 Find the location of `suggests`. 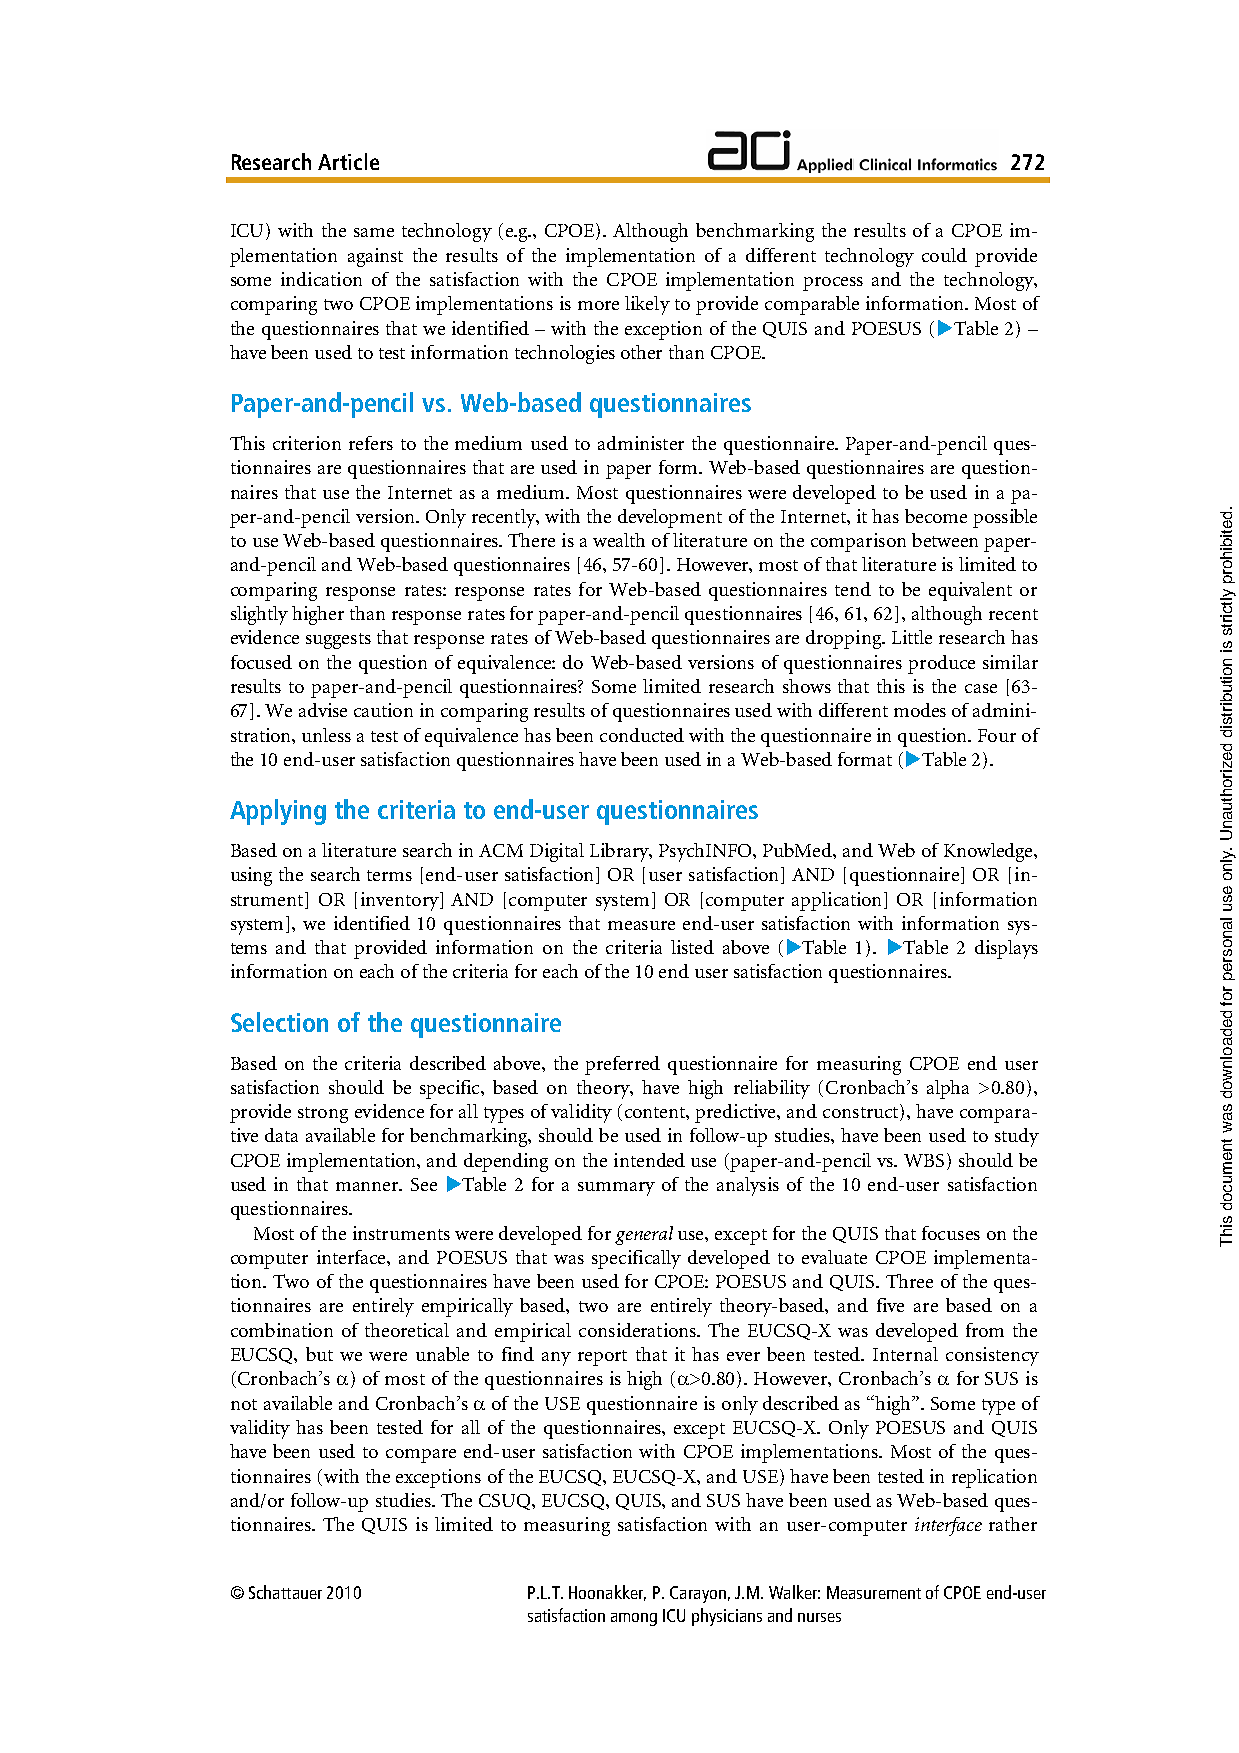

suggests is located at coordinates (338, 641).
